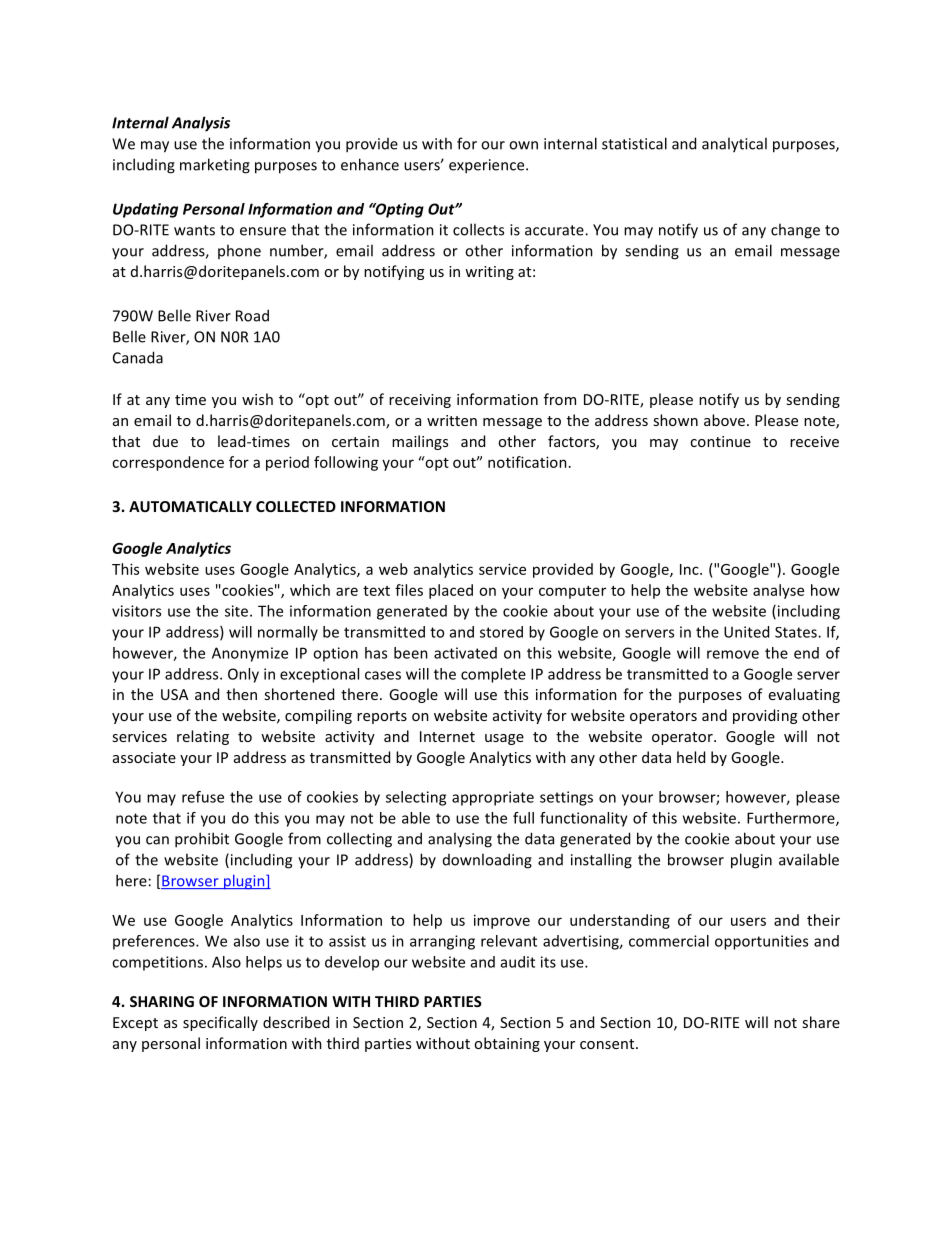 This screenshot has width=952, height=1233. Describe the element at coordinates (734, 145) in the screenshot. I see `analytical` at that location.
